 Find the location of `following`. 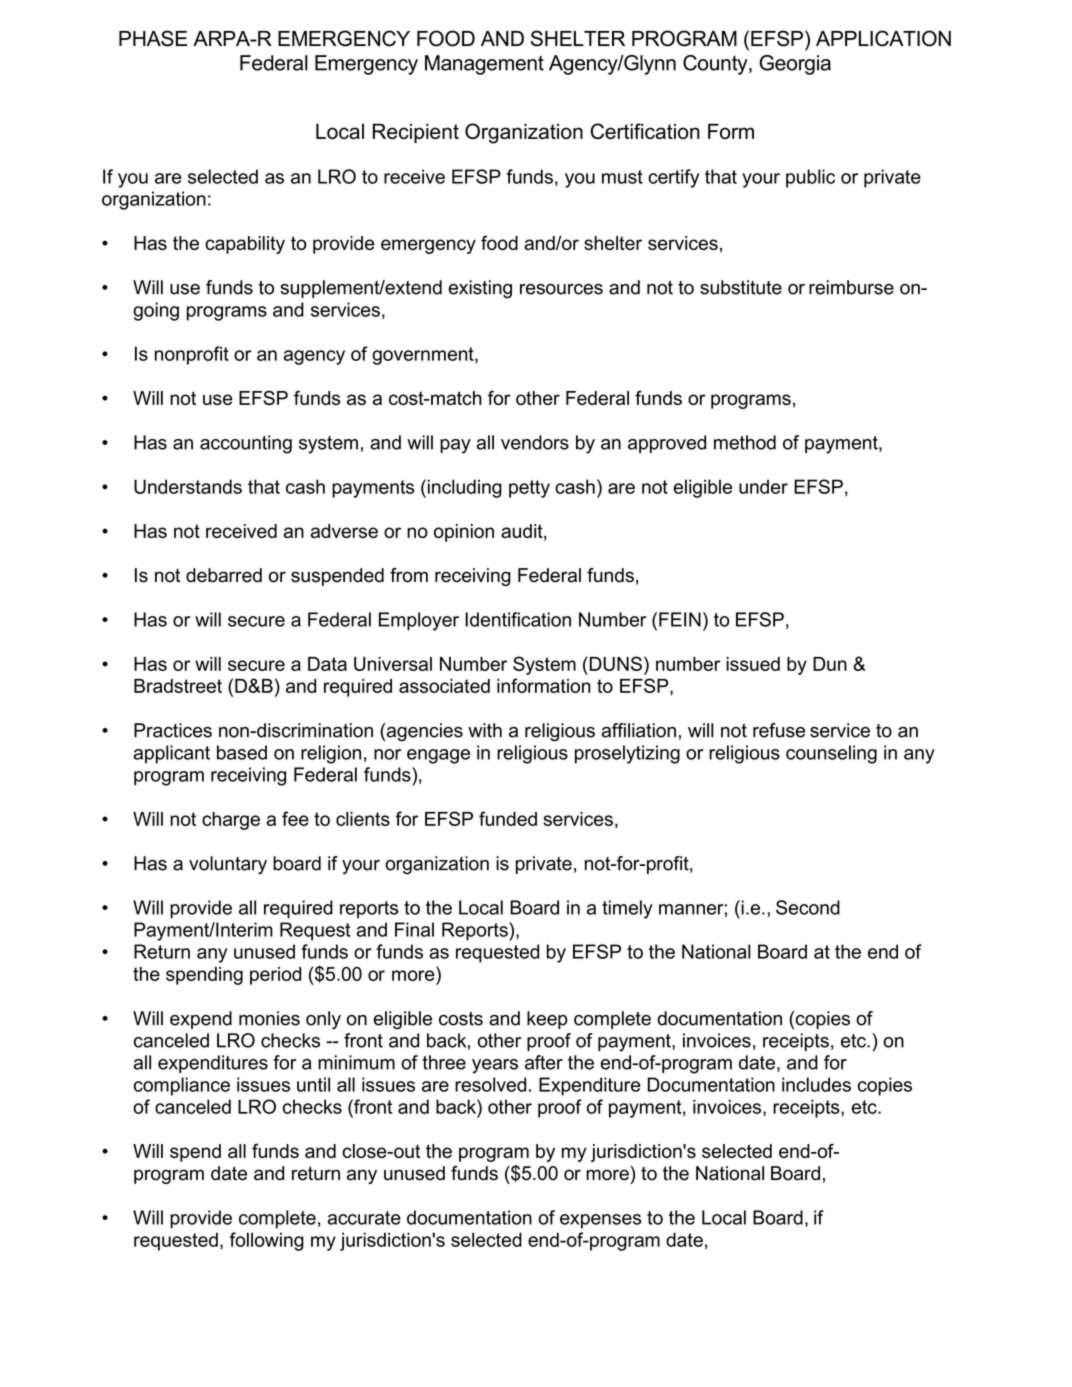

following is located at coordinates (266, 1241).
